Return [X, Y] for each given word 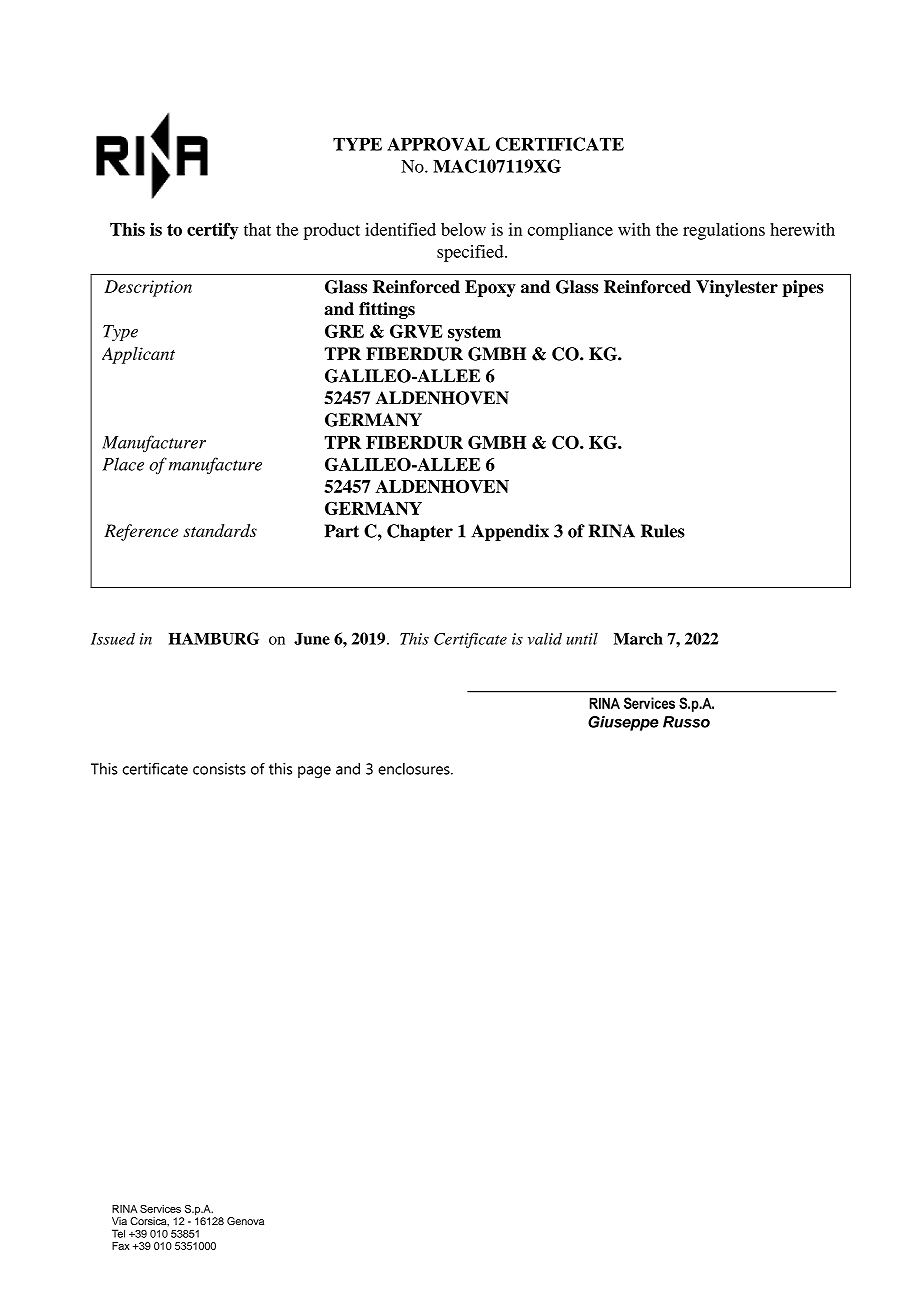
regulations [724, 231]
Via [119, 1221]
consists [219, 769]
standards [220, 530]
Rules [663, 531]
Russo [686, 722]
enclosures [415, 769]
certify [213, 231]
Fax [121, 1246]
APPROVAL [438, 144]
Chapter [420, 532]
